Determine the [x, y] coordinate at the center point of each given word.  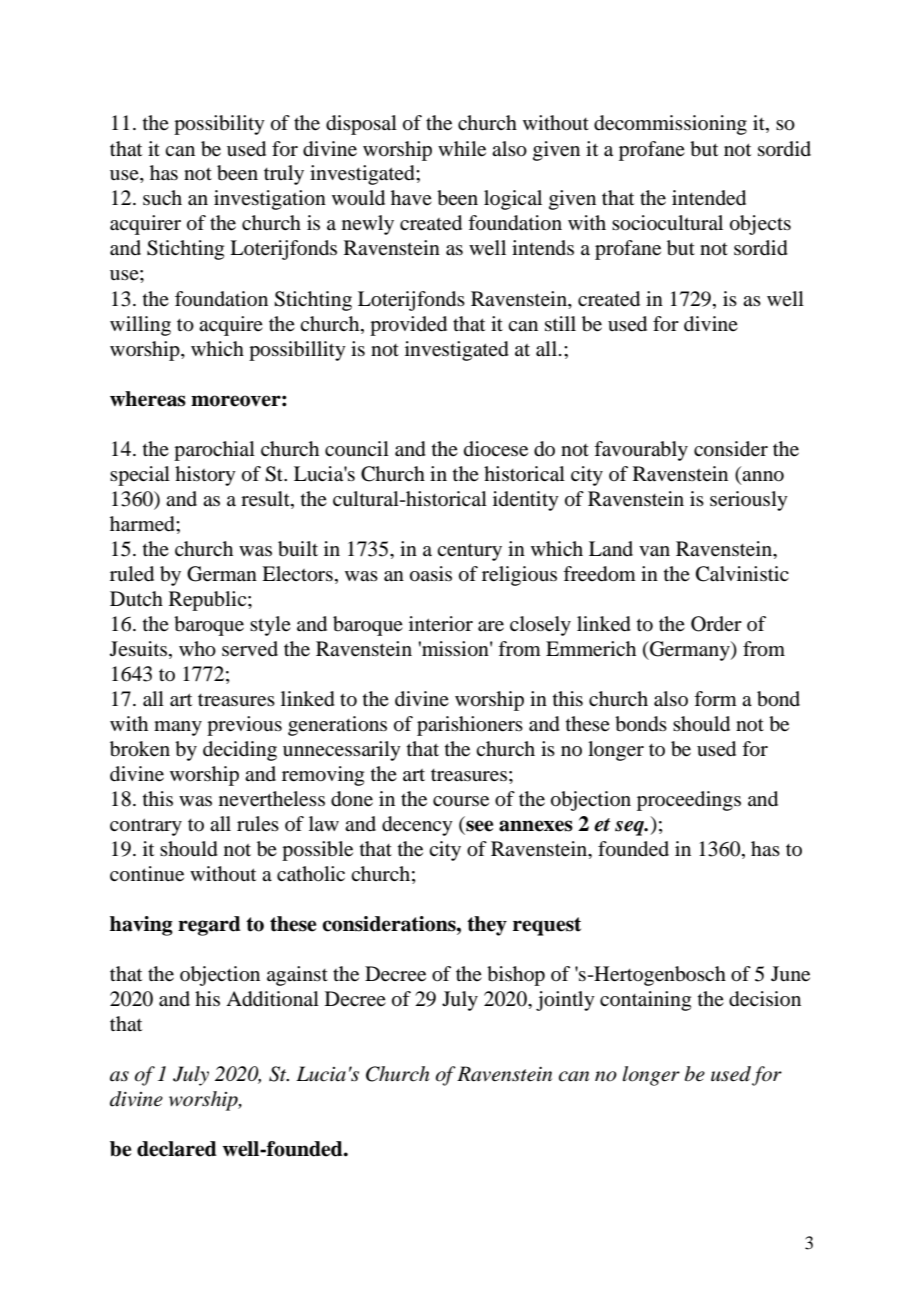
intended [709, 198]
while [462, 149]
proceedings [689, 801]
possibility [219, 125]
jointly [565, 1001]
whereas [148, 399]
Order [716, 624]
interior [441, 624]
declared [177, 1149]
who [197, 649]
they [487, 926]
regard [209, 926]
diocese [496, 449]
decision [765, 999]
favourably [641, 451]
